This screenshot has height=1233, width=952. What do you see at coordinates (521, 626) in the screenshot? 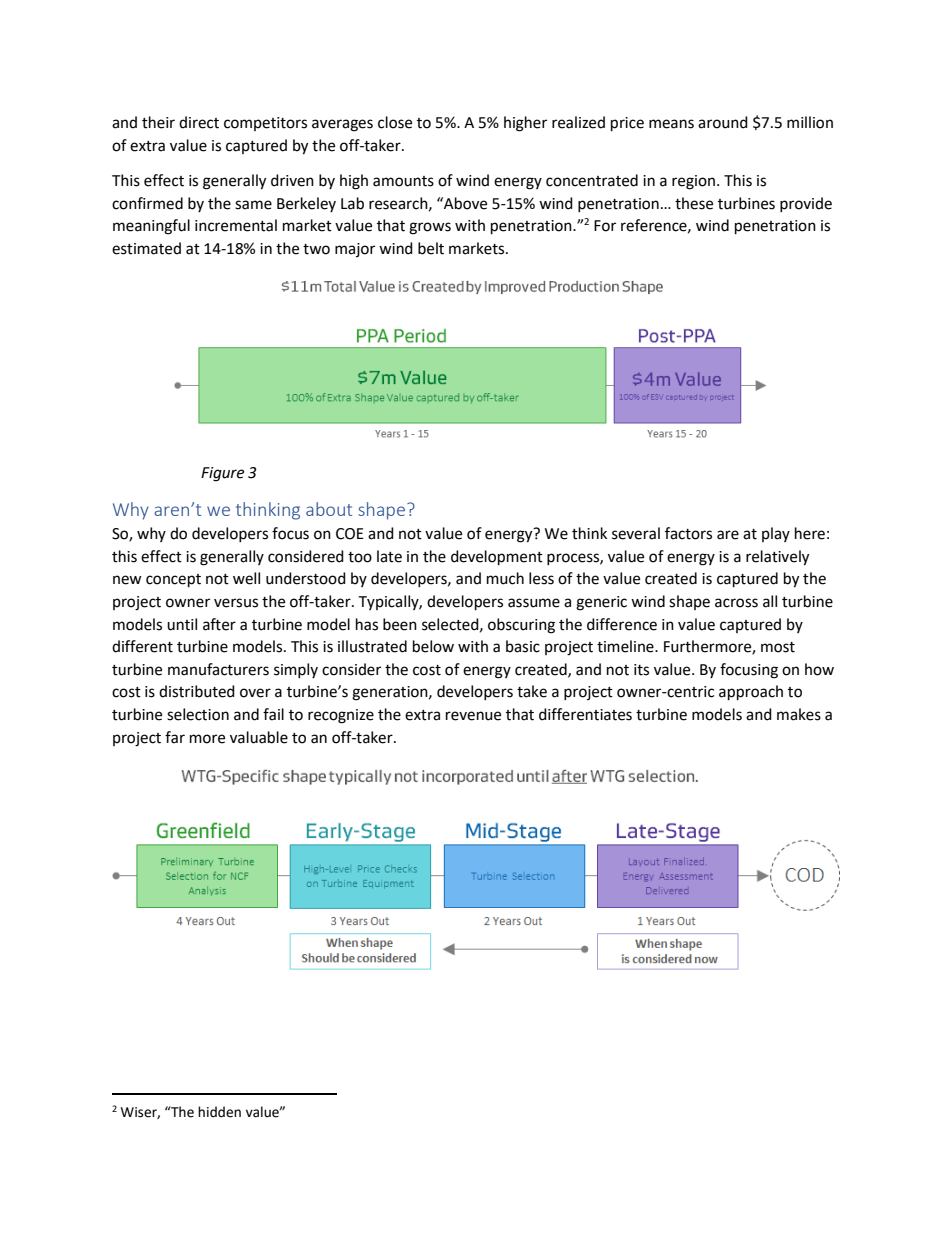
I see `obscuring` at bounding box center [521, 626].
